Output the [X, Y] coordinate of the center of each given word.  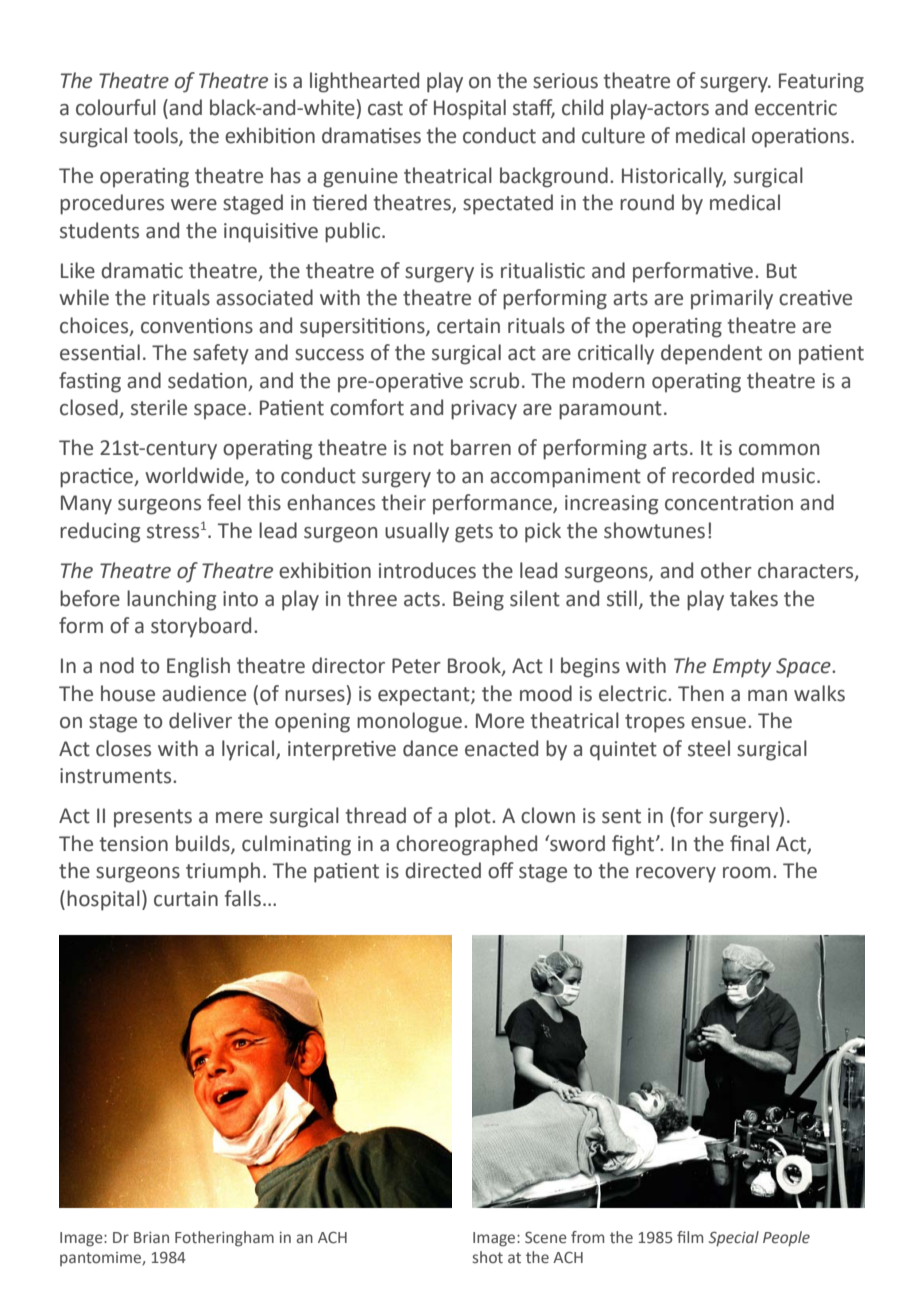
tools [157, 136]
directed [443, 870]
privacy [484, 410]
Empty [742, 668]
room [746, 873]
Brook [475, 666]
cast [385, 108]
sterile [159, 407]
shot [488, 1257]
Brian [151, 1237]
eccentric [796, 108]
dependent [711, 354]
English [198, 667]
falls [243, 898]
